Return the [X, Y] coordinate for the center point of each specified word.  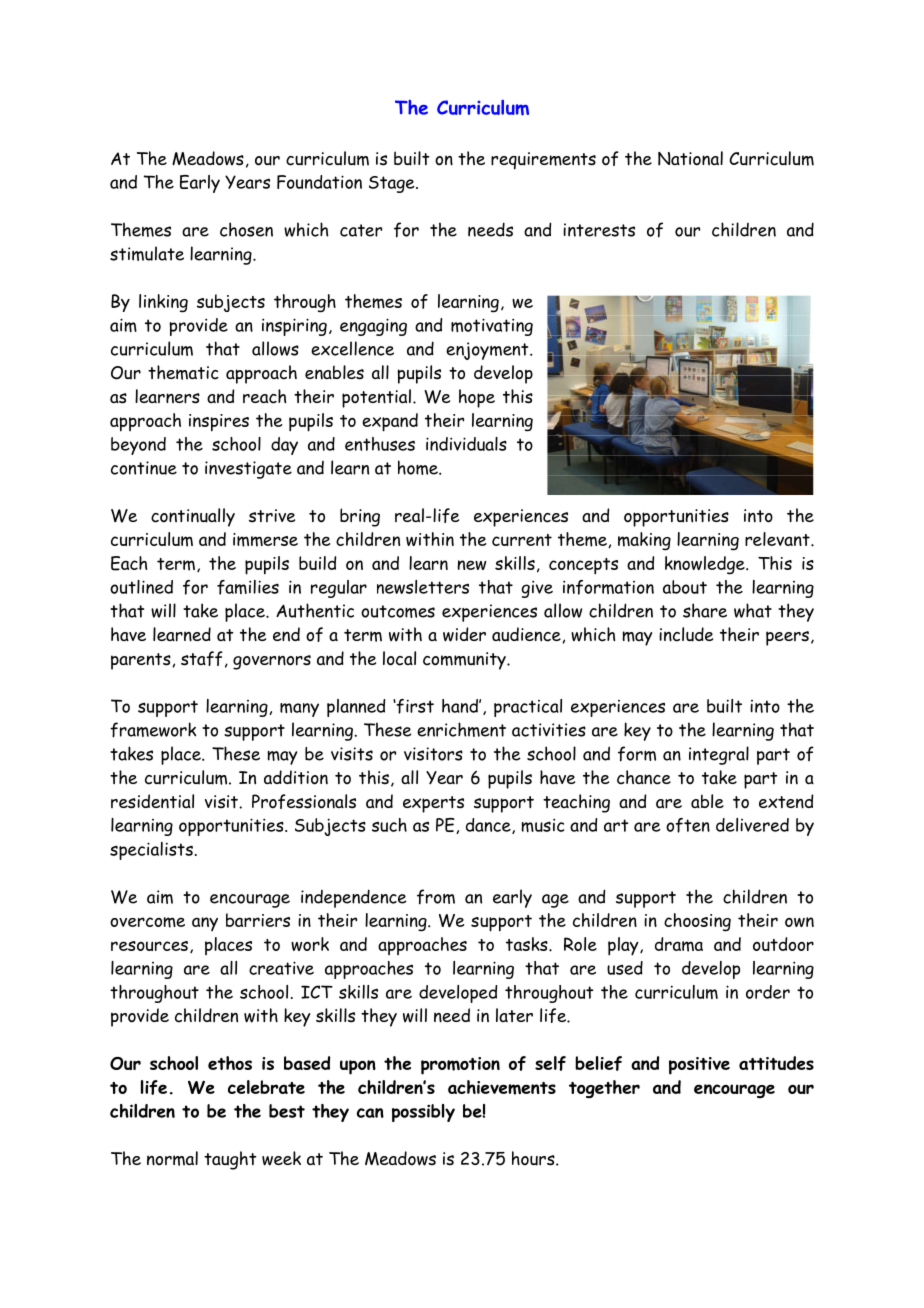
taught [230, 1160]
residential [152, 801]
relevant [778, 539]
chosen [246, 229]
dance [489, 826]
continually [193, 517]
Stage [393, 184]
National [690, 158]
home [419, 467]
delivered [752, 825]
